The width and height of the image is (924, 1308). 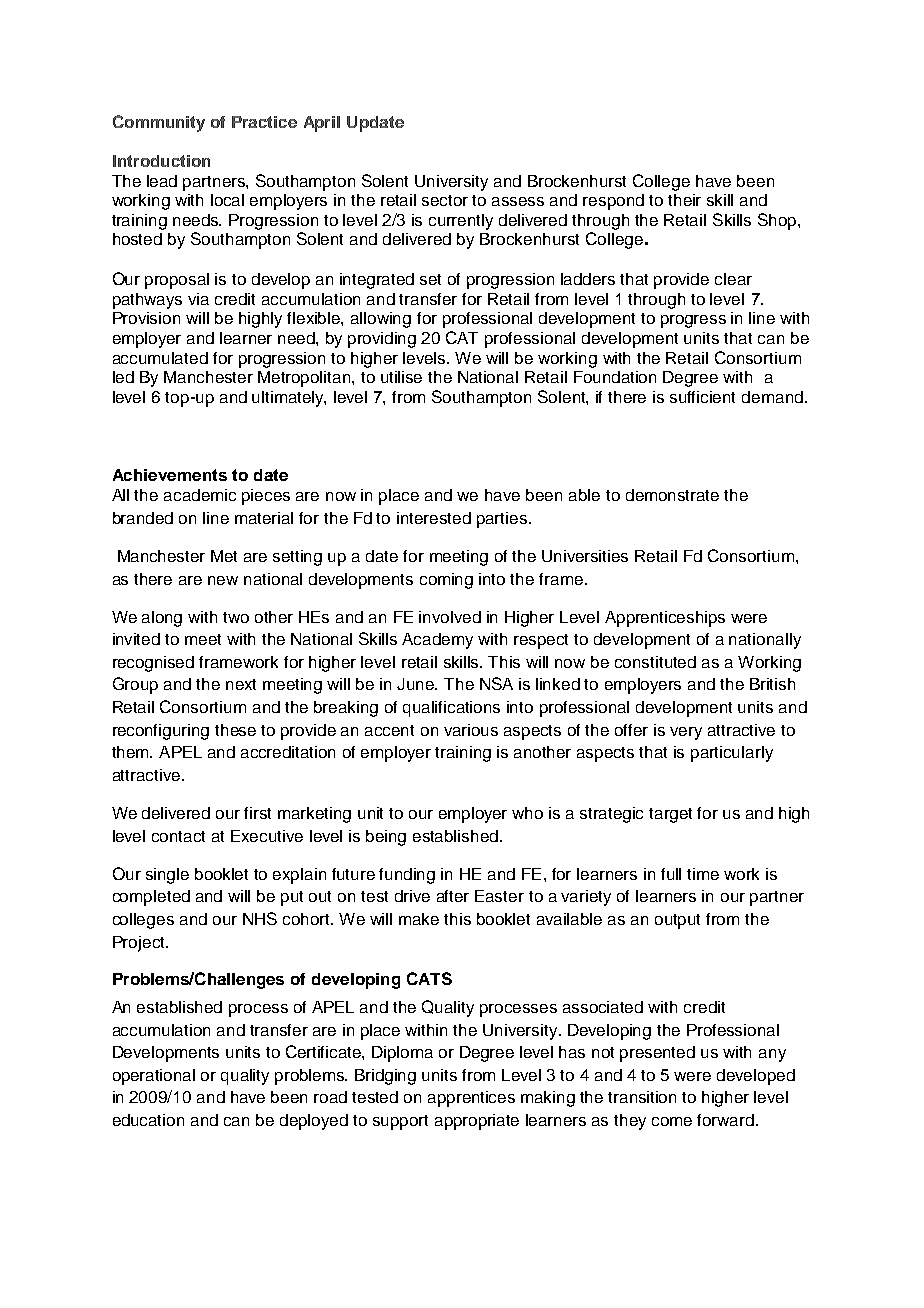 I want to click on involved, so click(x=450, y=617).
